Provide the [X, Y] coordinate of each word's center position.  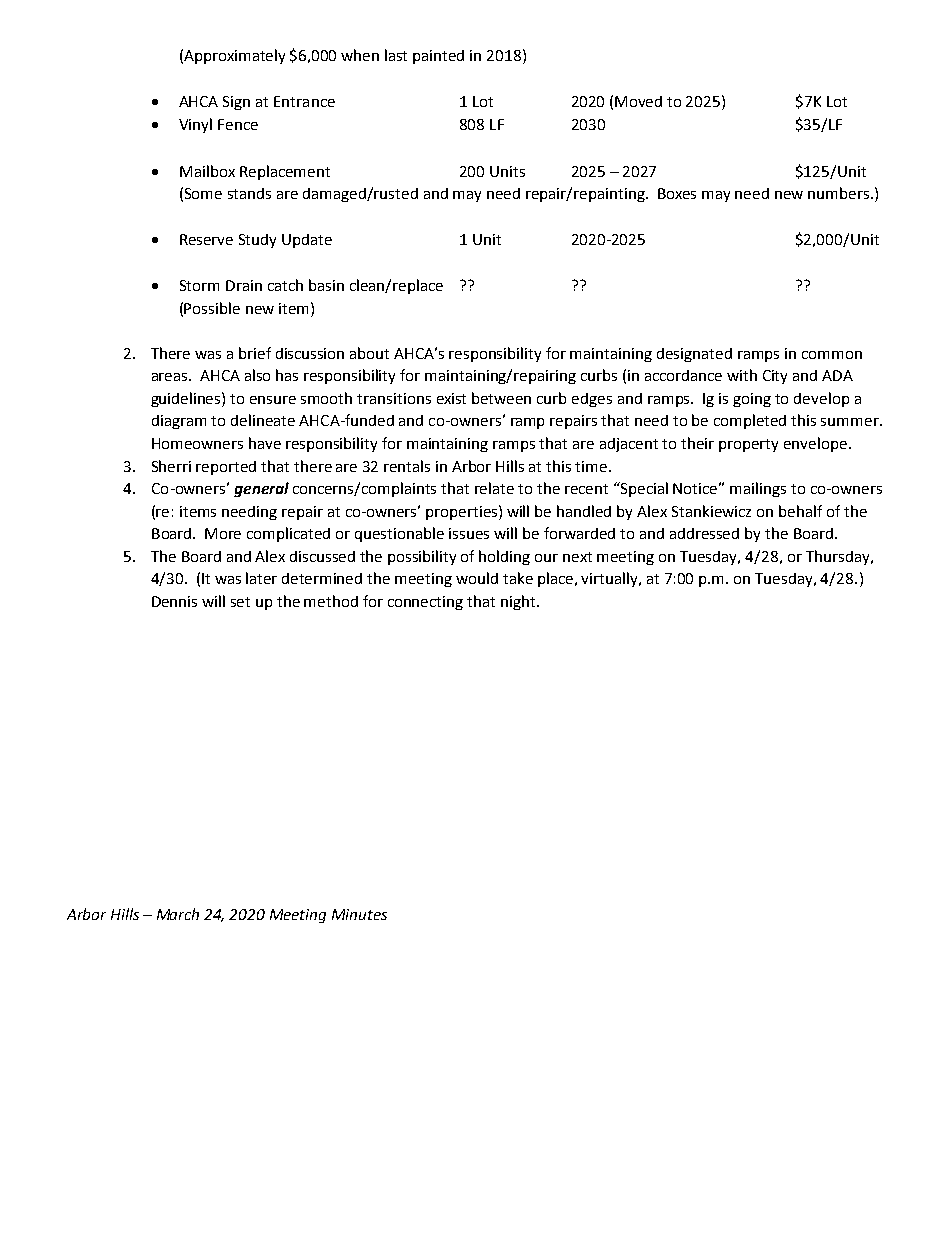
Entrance [304, 101]
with [742, 375]
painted [438, 57]
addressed [704, 533]
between [501, 398]
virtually [611, 579]
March [178, 914]
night [519, 602]
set [240, 602]
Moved [638, 101]
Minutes [359, 914]
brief [255, 353]
